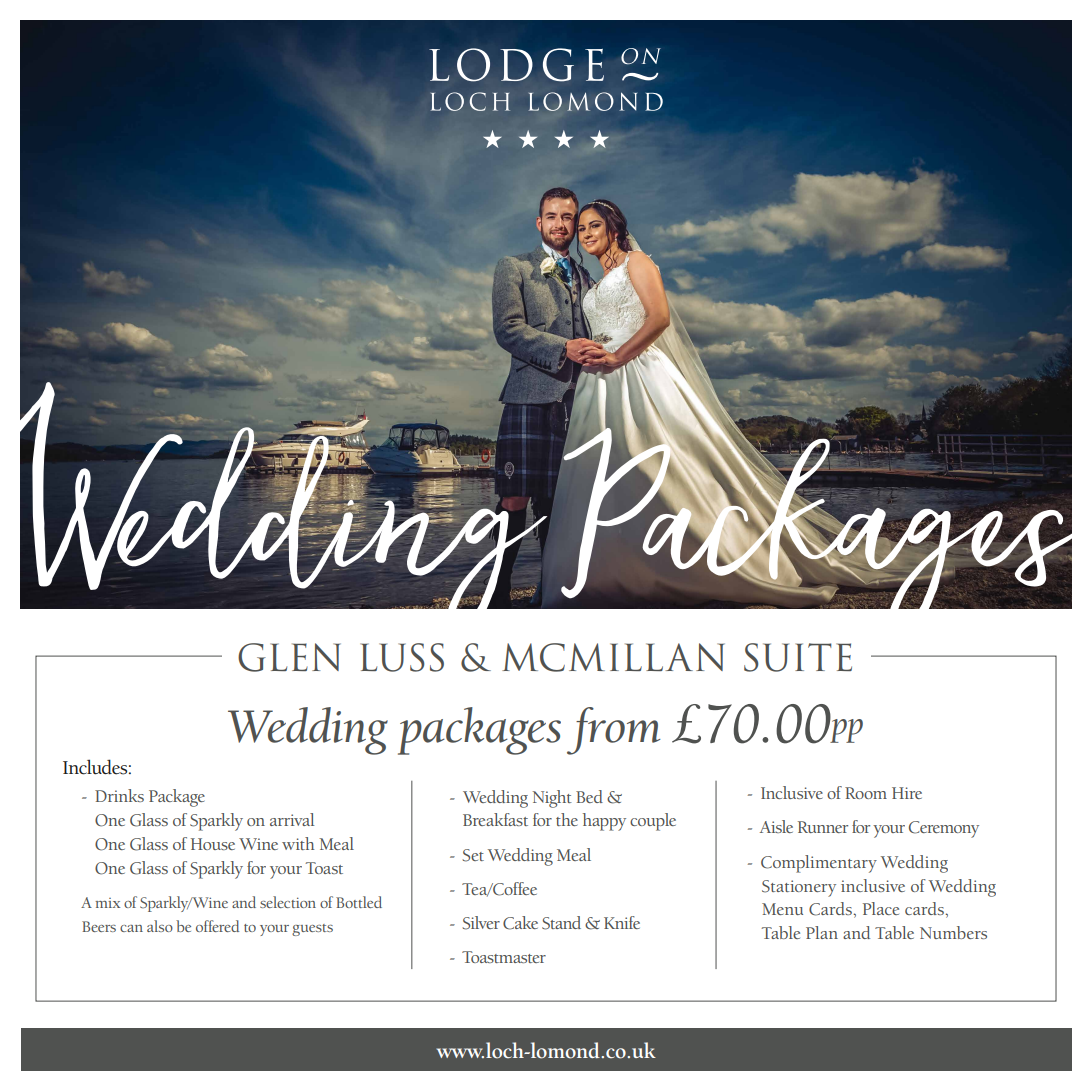 Image resolution: width=1092 pixels, height=1092 pixels. What do you see at coordinates (613, 657) in the screenshot?
I see `MCMILLAN` at bounding box center [613, 657].
